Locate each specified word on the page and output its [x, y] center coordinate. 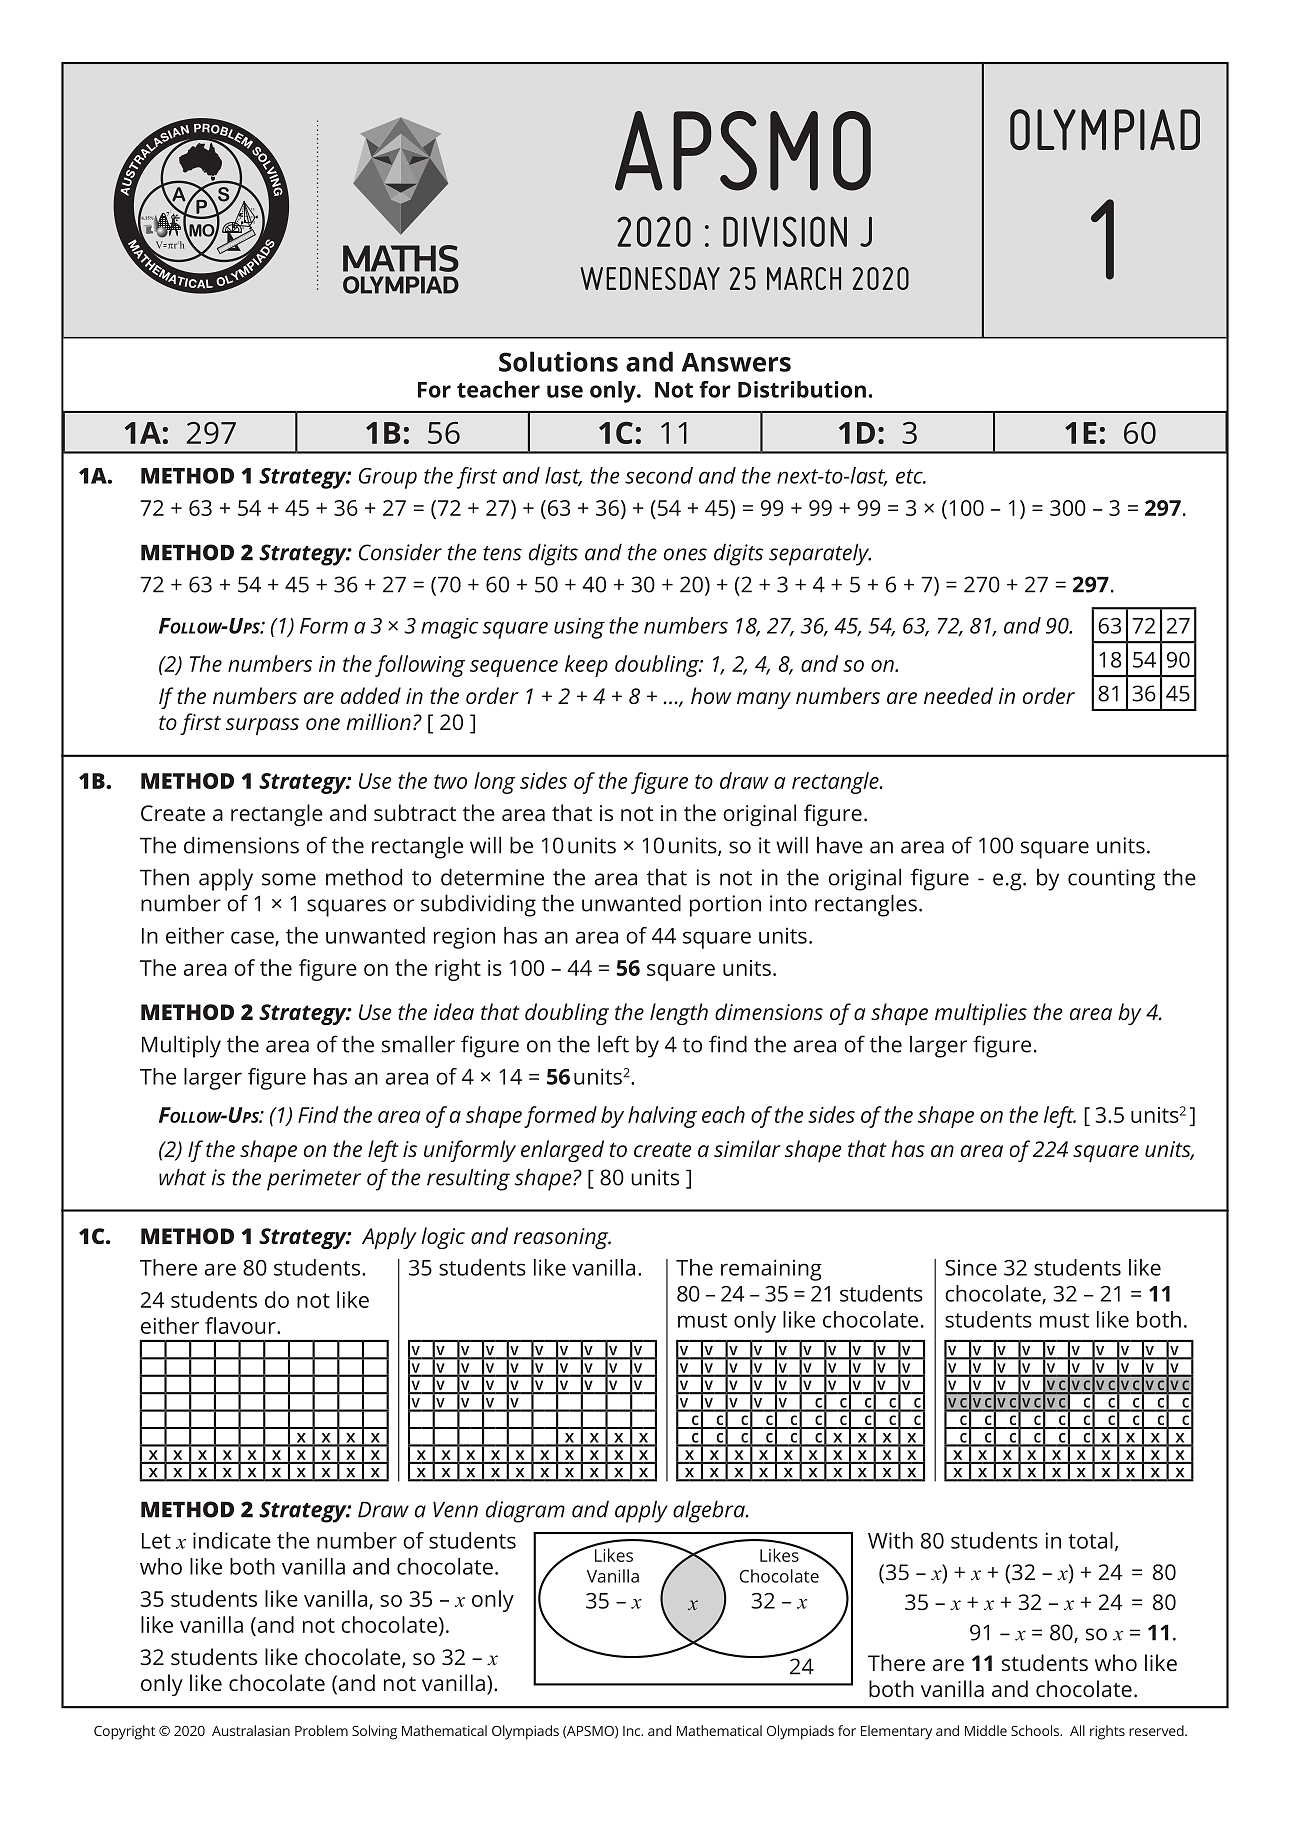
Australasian [251, 1730]
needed [958, 695]
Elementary [896, 1732]
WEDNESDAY [650, 278]
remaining [771, 1270]
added [371, 695]
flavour [241, 1325]
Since [971, 1267]
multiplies [981, 1014]
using [579, 628]
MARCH [804, 278]
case [253, 938]
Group [388, 478]
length [679, 1014]
